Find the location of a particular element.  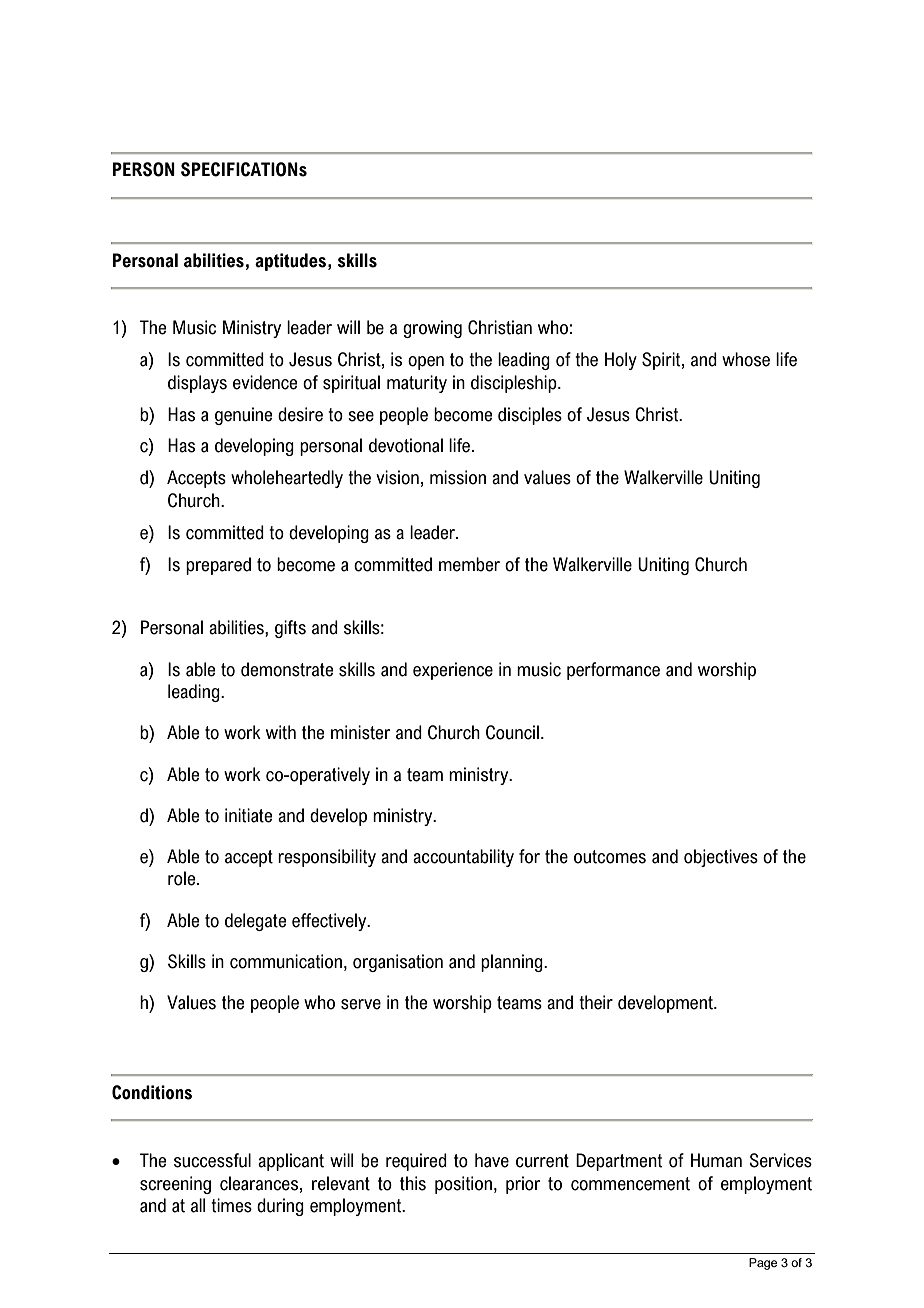

experience is located at coordinates (453, 671).
